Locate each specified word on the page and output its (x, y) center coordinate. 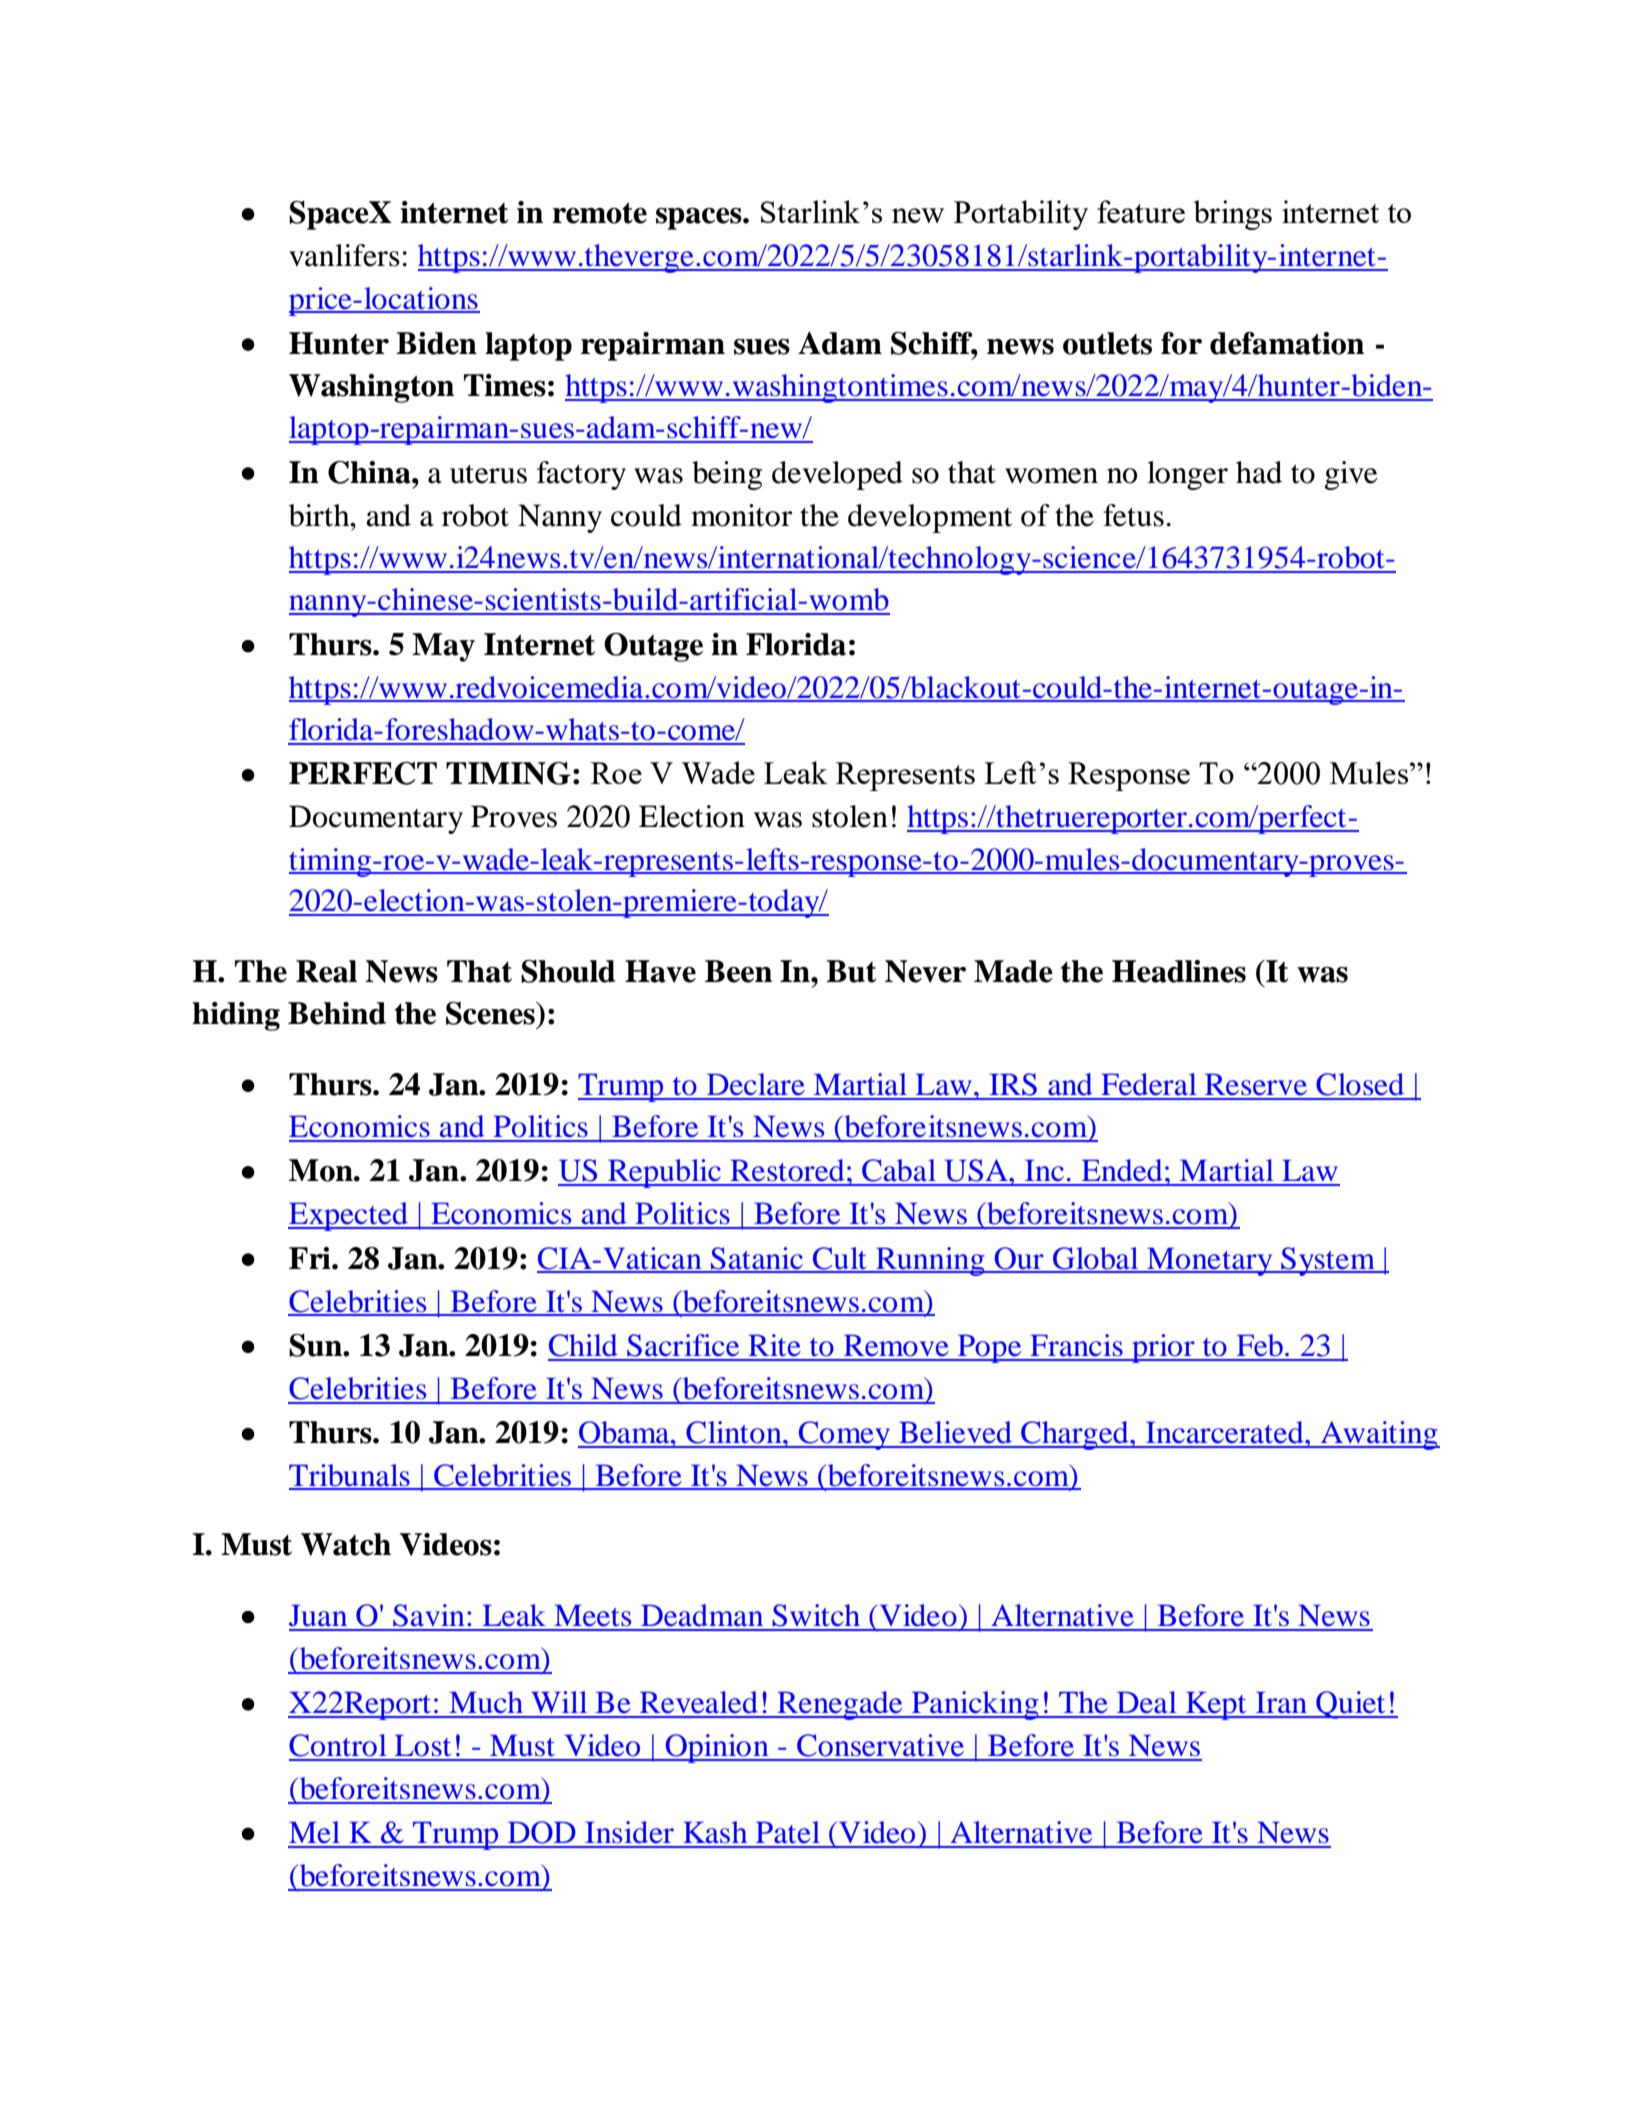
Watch (346, 1544)
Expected (349, 1216)
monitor (741, 515)
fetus (1133, 515)
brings (1232, 215)
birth (320, 515)
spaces (700, 219)
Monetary (1210, 1262)
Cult (840, 1259)
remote (600, 213)
